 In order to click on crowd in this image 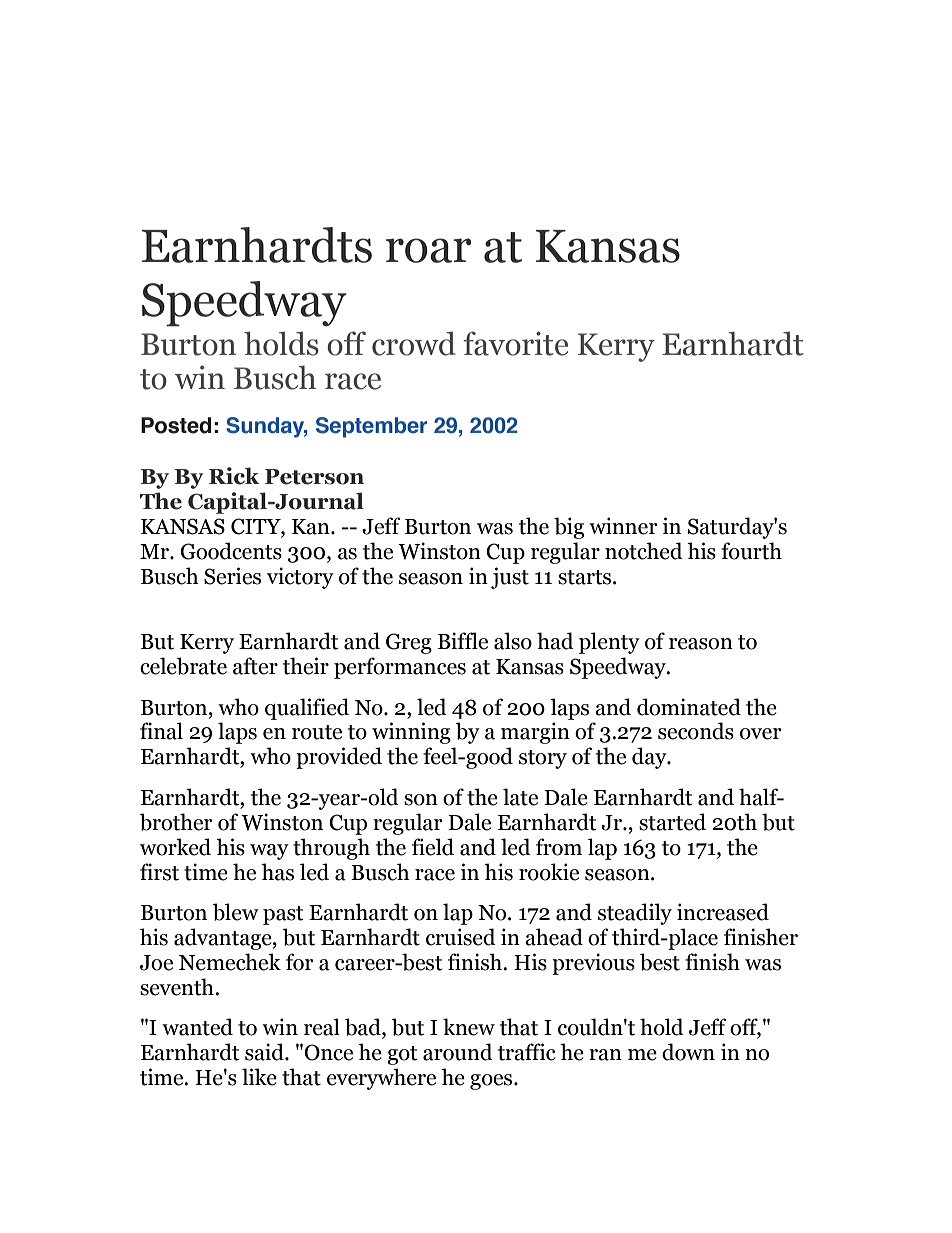, I will do `click(414, 343)`.
